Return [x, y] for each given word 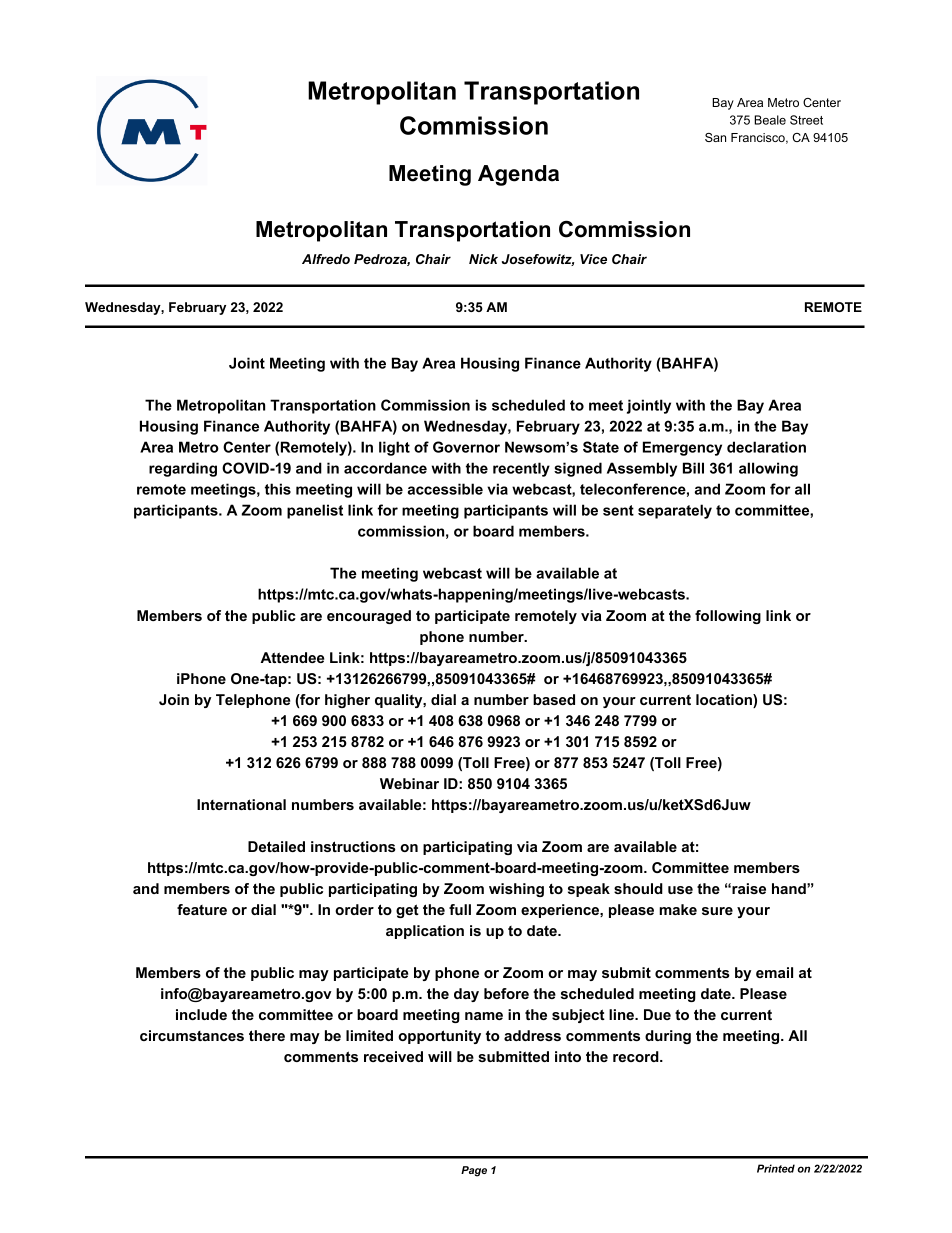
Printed [776, 1168]
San [715, 137]
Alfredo [326, 259]
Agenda [518, 175]
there [267, 1035]
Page [474, 1171]
